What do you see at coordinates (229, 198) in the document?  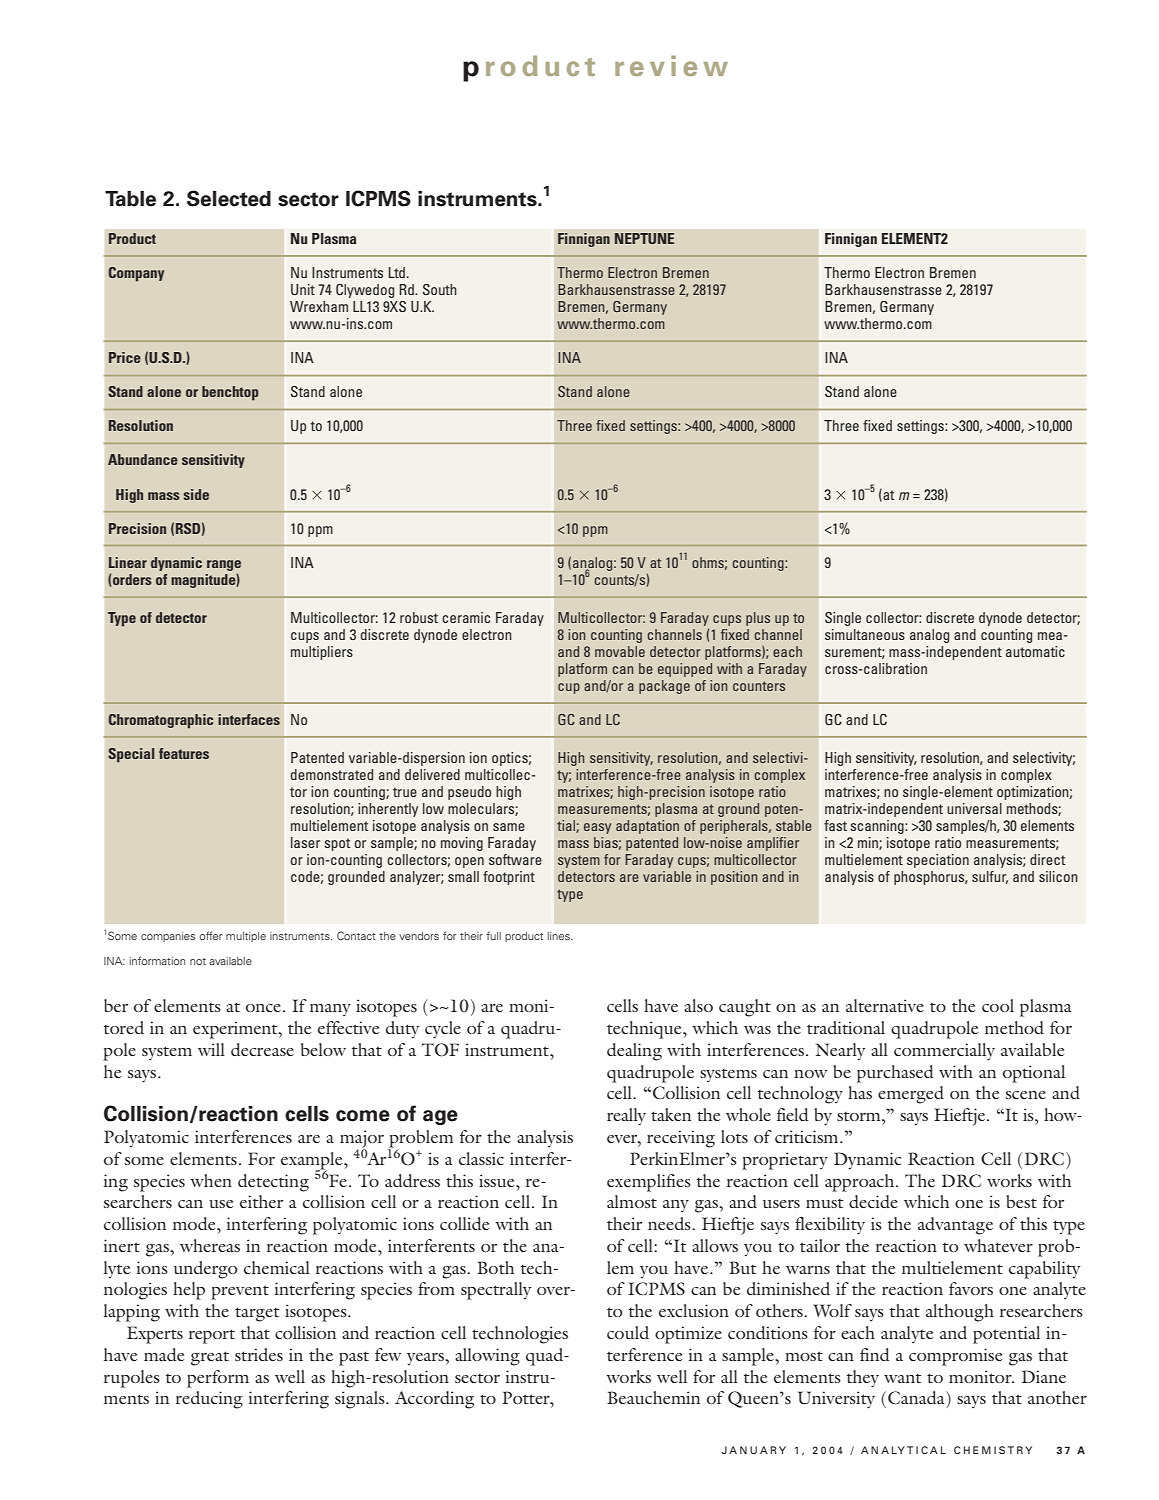 I see `Selected` at bounding box center [229, 198].
